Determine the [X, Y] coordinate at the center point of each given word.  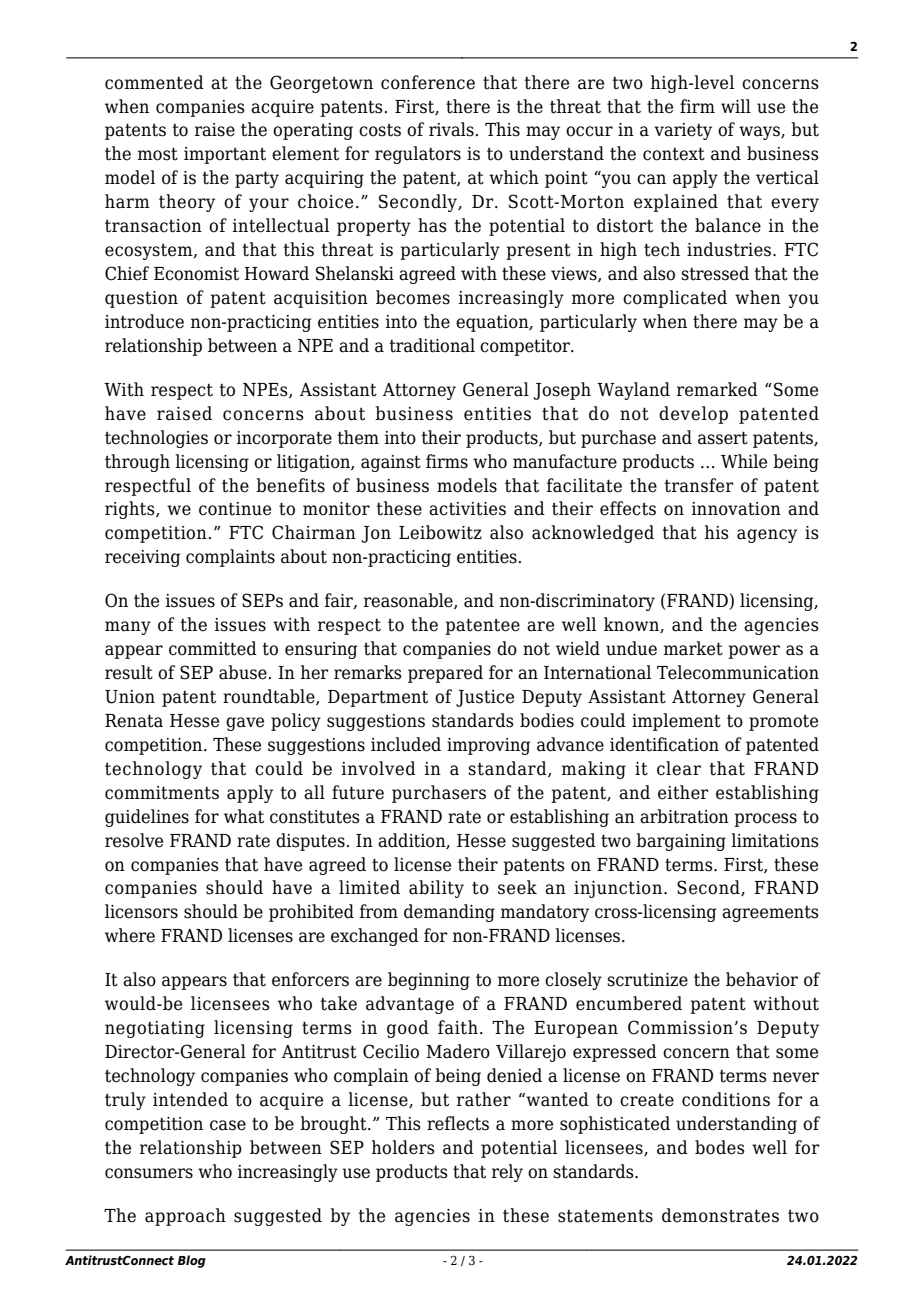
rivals [451, 129]
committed [213, 648]
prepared [445, 674]
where [130, 935]
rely [507, 1173]
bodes [720, 1147]
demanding [449, 913]
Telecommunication [738, 672]
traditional [432, 345]
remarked [717, 389]
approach [185, 1217]
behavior [762, 979]
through [137, 463]
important [225, 155]
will [736, 106]
